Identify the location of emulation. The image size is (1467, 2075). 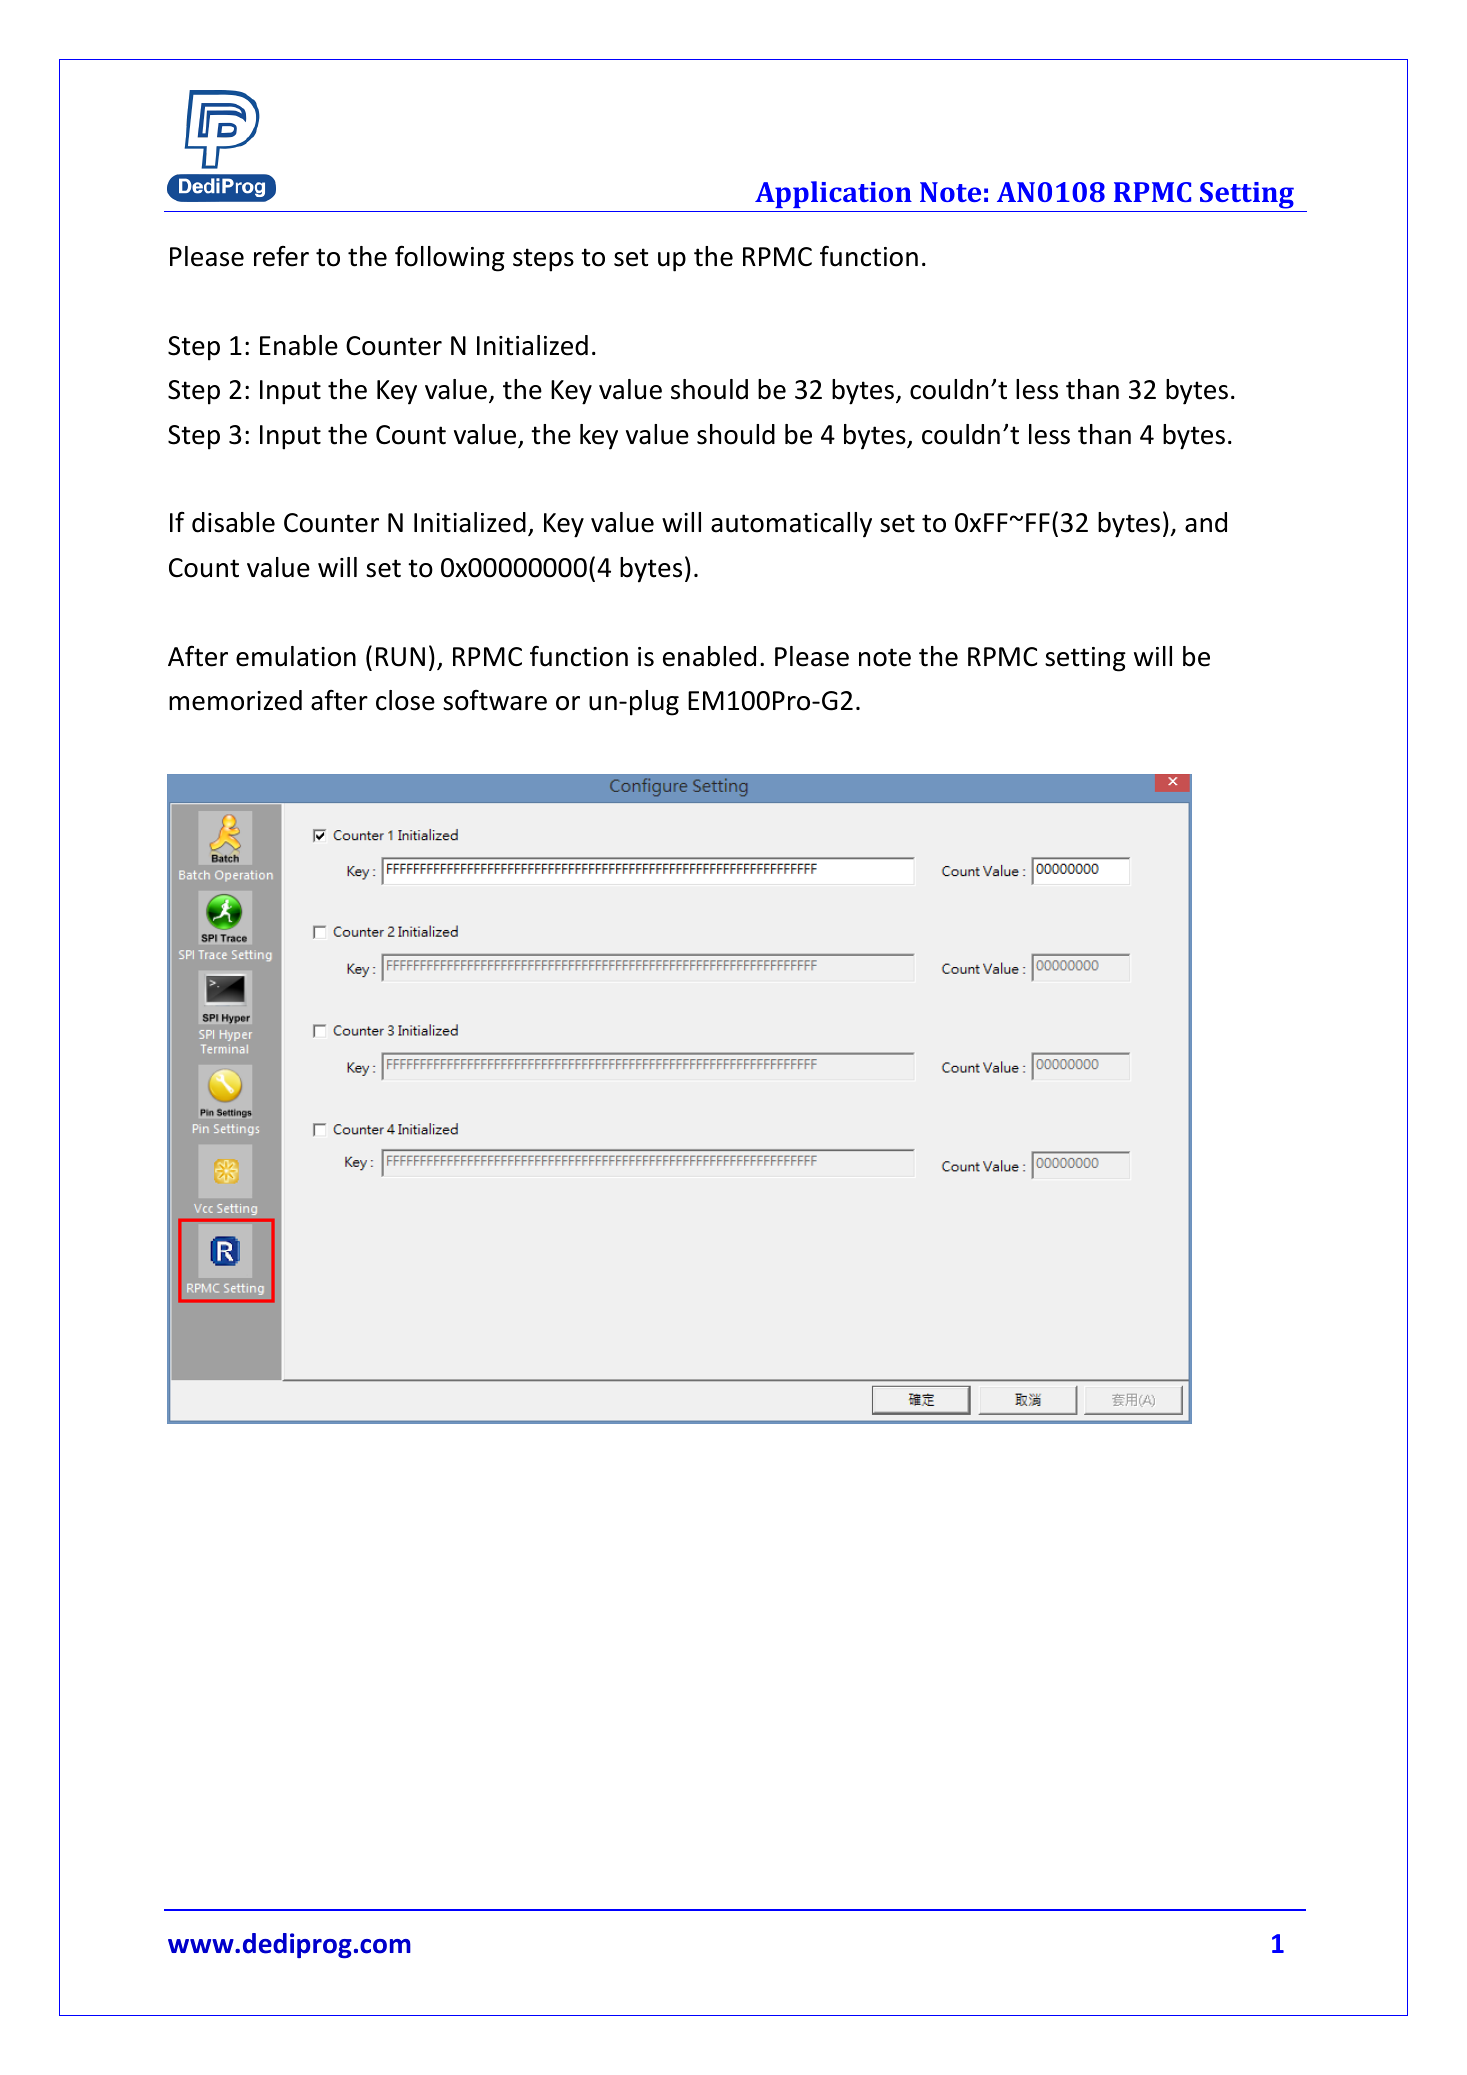
(296, 656).
